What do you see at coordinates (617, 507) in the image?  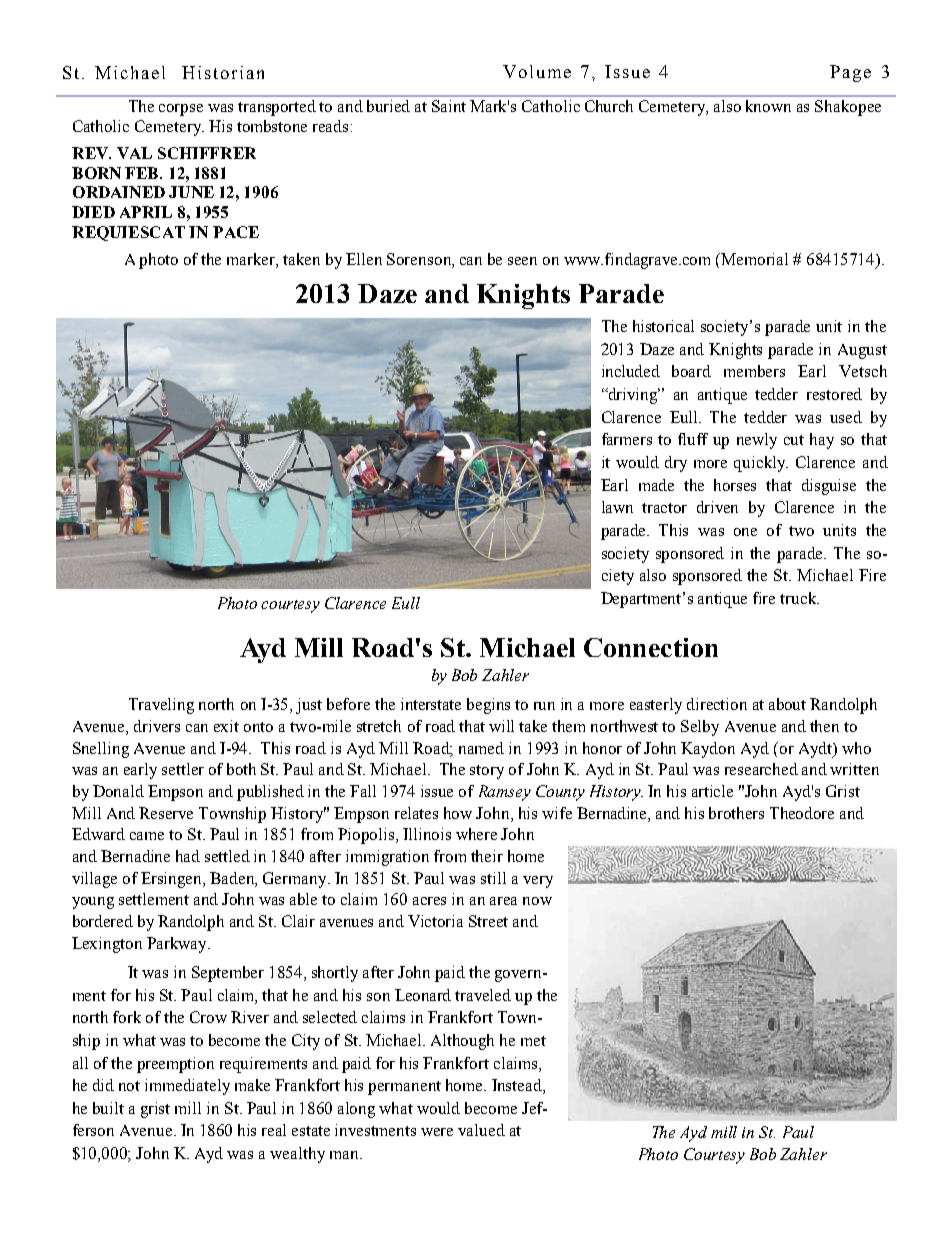 I see `lawn` at bounding box center [617, 507].
